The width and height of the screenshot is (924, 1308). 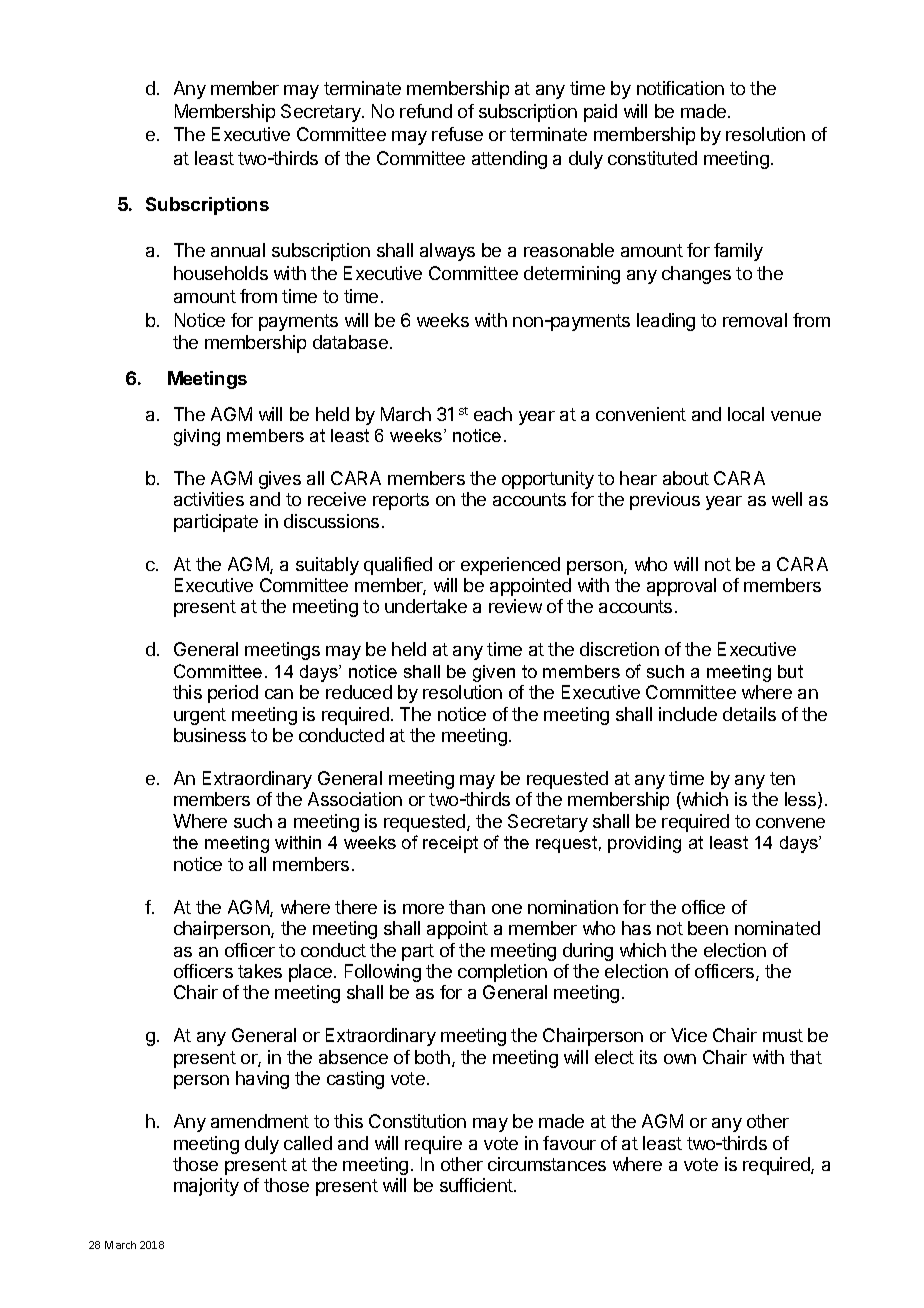 What do you see at coordinates (790, 671) in the screenshot?
I see `but` at bounding box center [790, 671].
